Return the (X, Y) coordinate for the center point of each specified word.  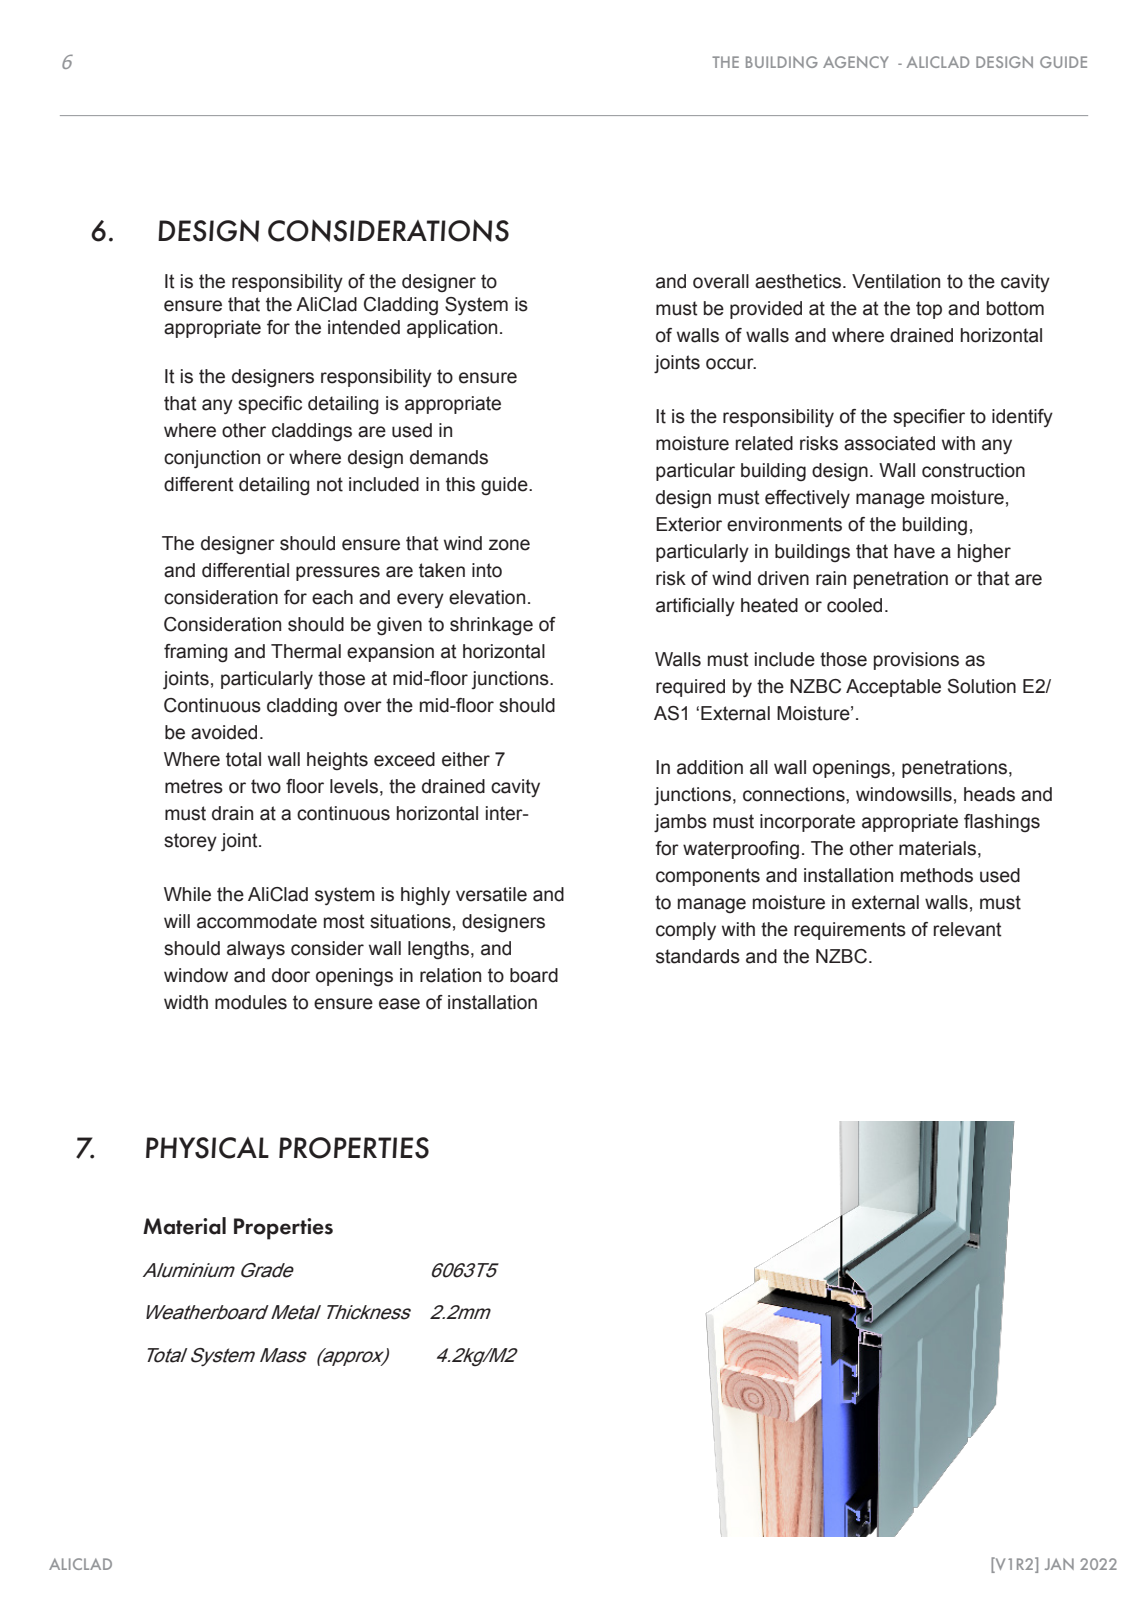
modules (251, 1002)
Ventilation (896, 281)
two (266, 786)
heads (989, 794)
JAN (1059, 1564)
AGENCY (856, 62)
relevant (968, 929)
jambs (680, 823)
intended (364, 327)
